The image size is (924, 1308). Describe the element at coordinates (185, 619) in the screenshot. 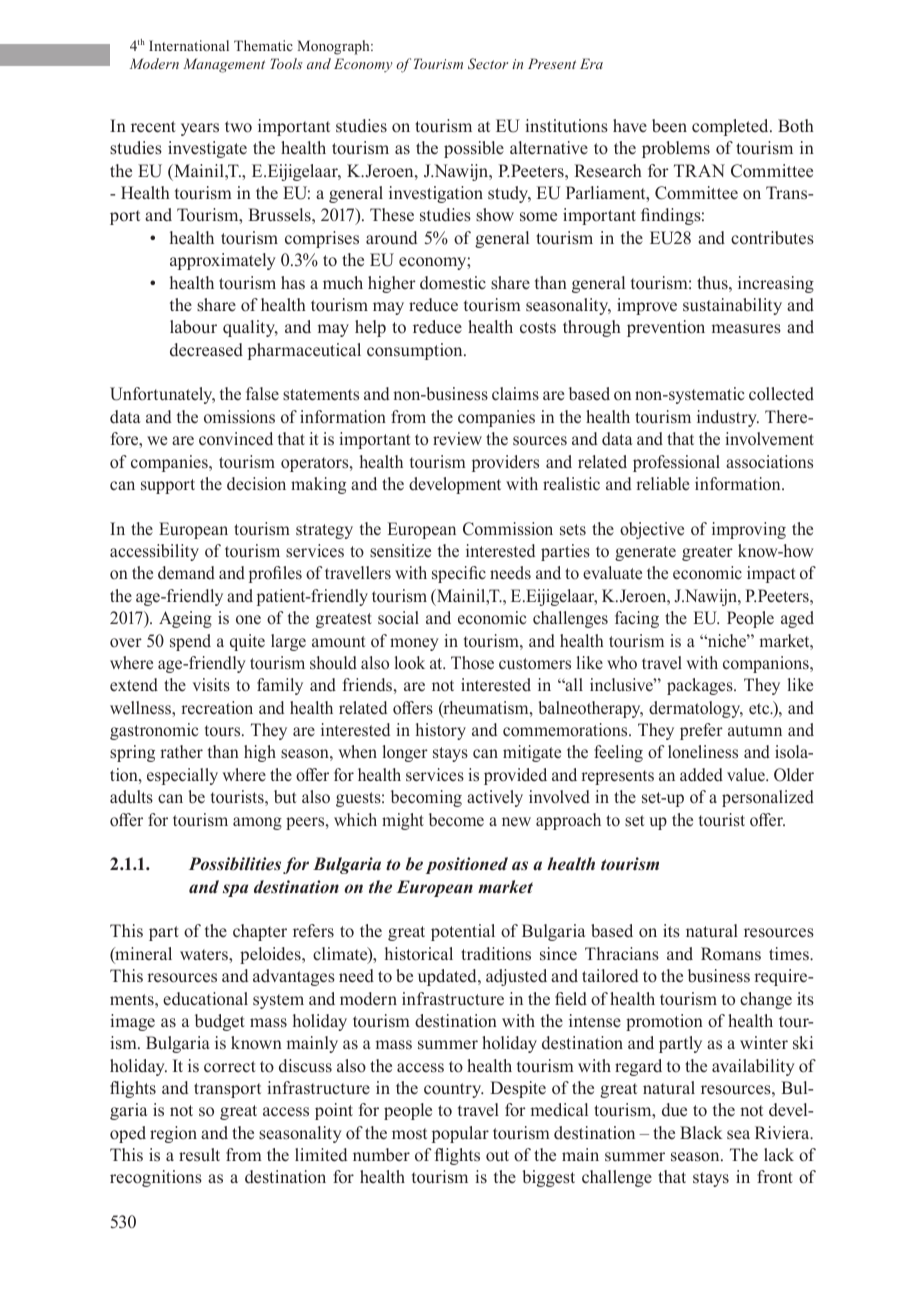

I see `Ageing` at that location.
